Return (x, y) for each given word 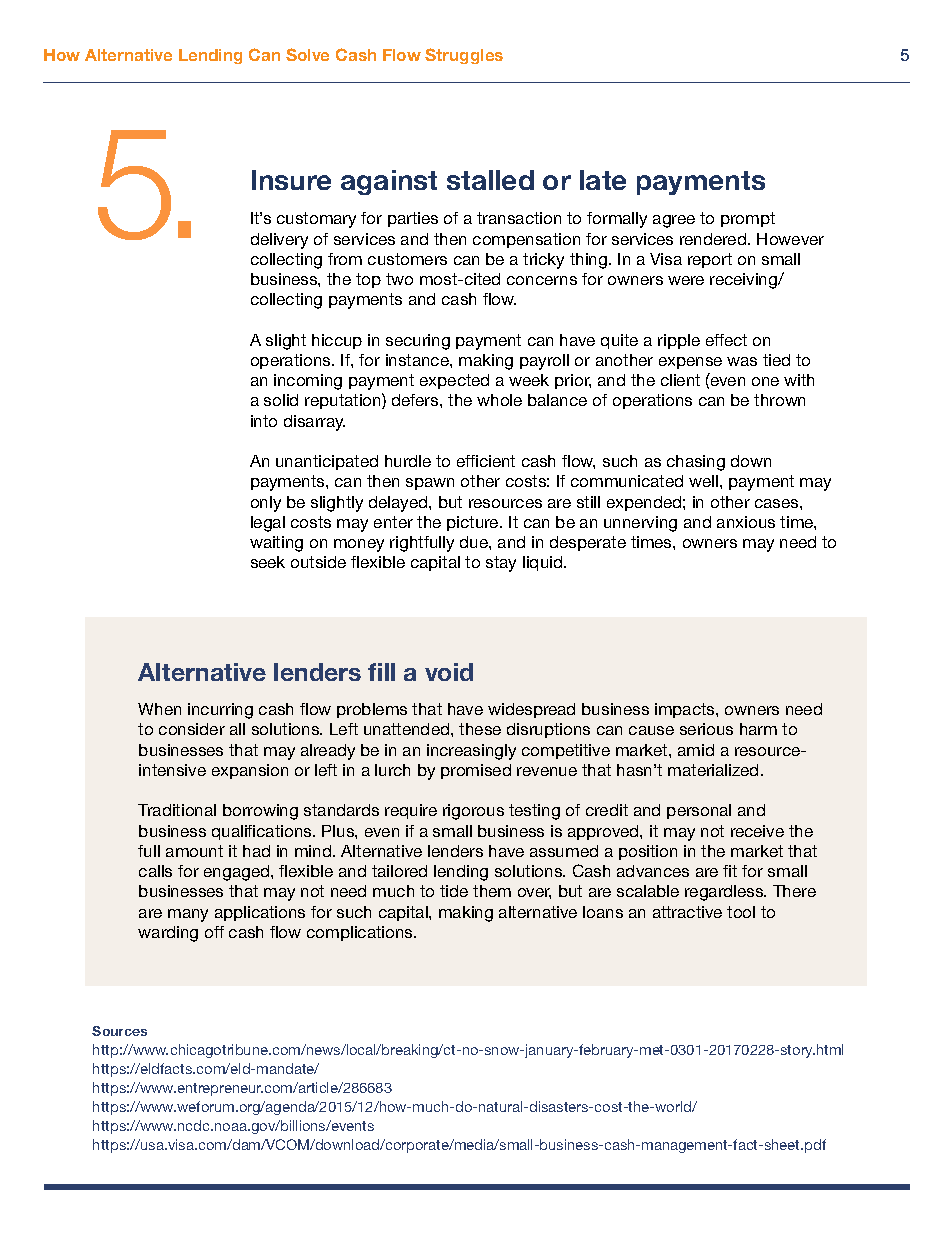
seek (268, 562)
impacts (686, 710)
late (603, 180)
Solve (307, 54)
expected (454, 381)
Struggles (464, 56)
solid (281, 400)
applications (260, 913)
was (742, 361)
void (449, 672)
